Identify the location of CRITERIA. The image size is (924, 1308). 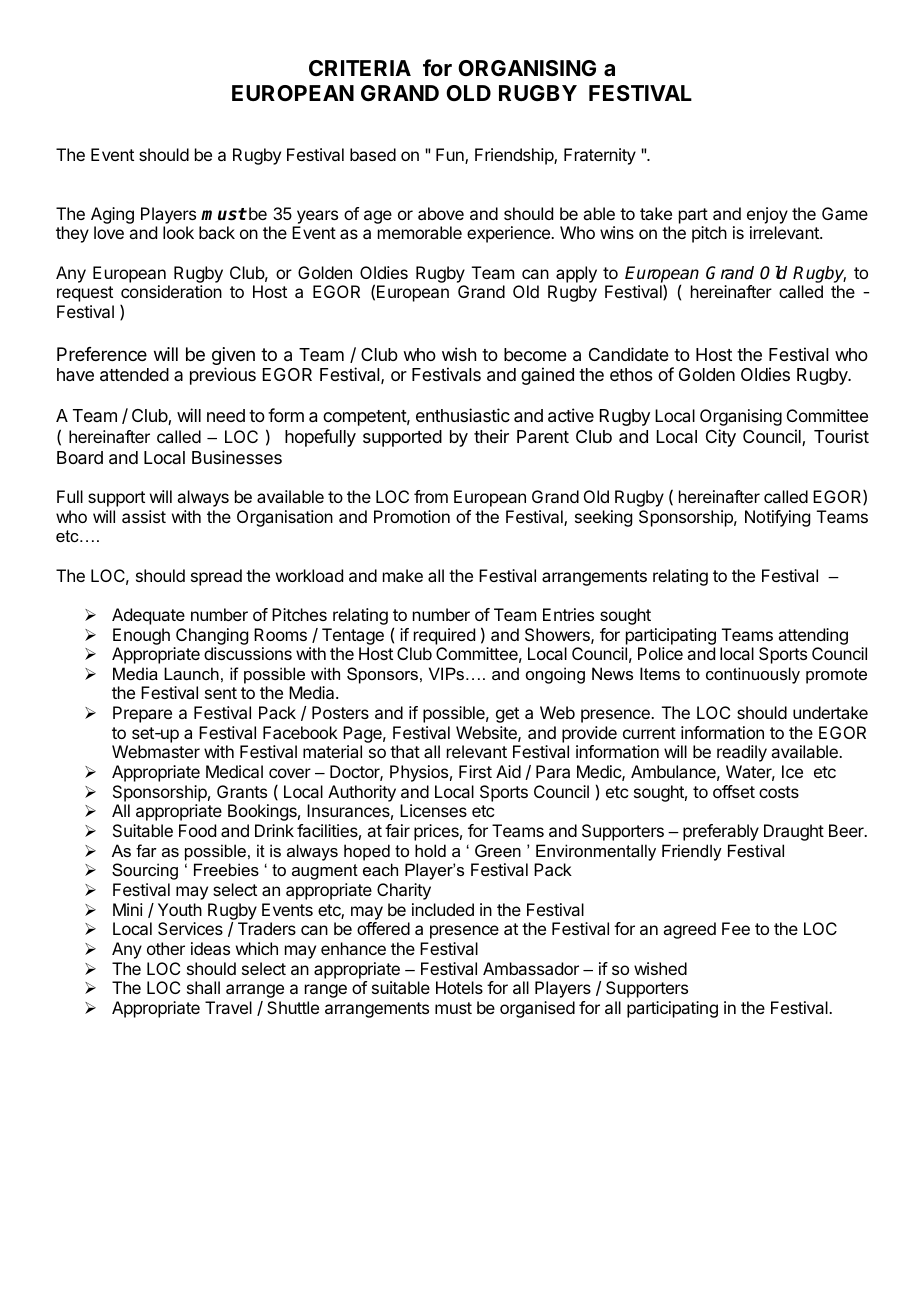
(360, 68).
